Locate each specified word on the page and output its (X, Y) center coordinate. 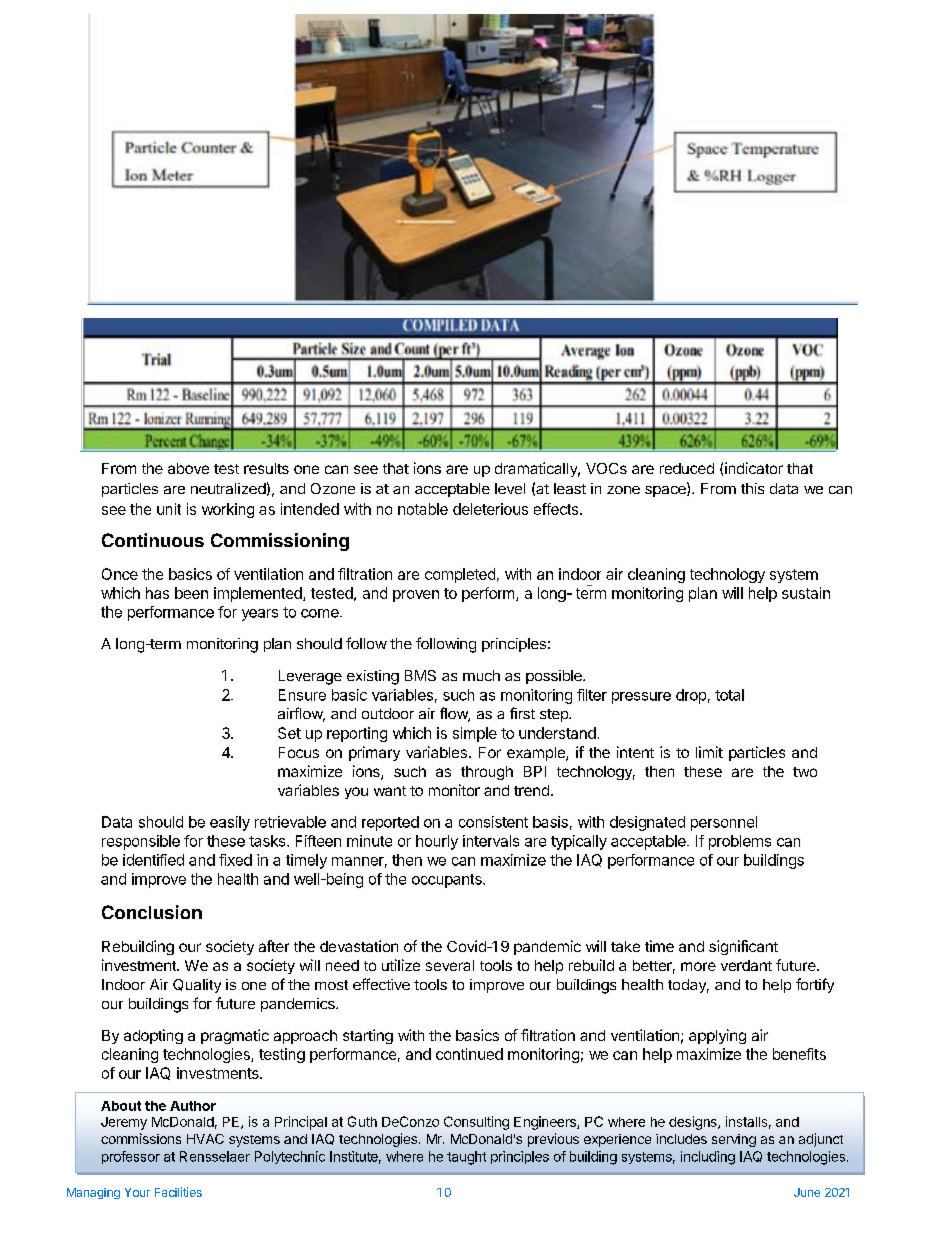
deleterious (490, 509)
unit (169, 509)
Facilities (178, 1192)
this (752, 488)
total (729, 695)
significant (743, 947)
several (450, 965)
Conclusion (152, 912)
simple (475, 734)
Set (289, 733)
